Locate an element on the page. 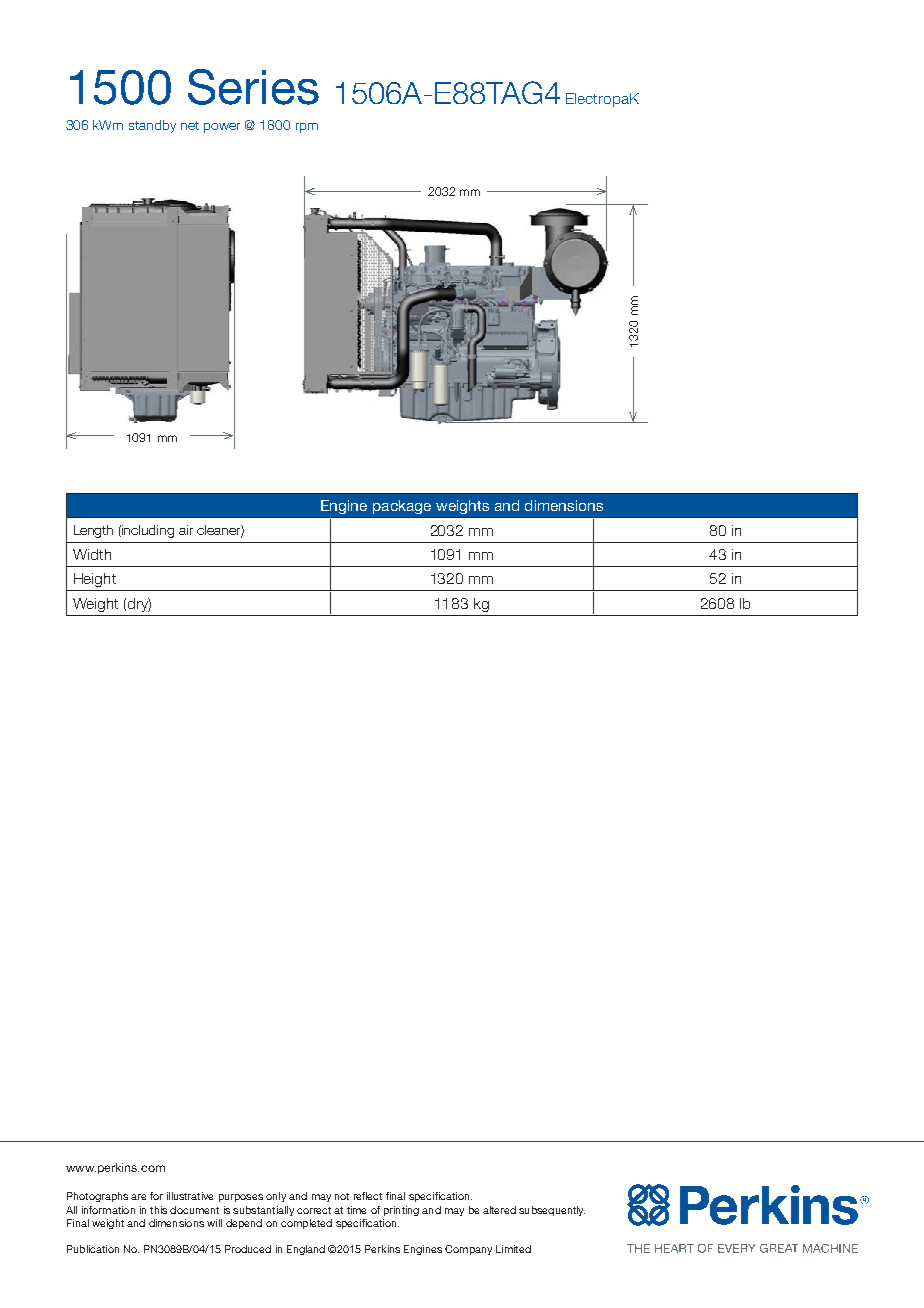 Image resolution: width=924 pixels, height=1308 pixels. not is located at coordinates (342, 1196).
